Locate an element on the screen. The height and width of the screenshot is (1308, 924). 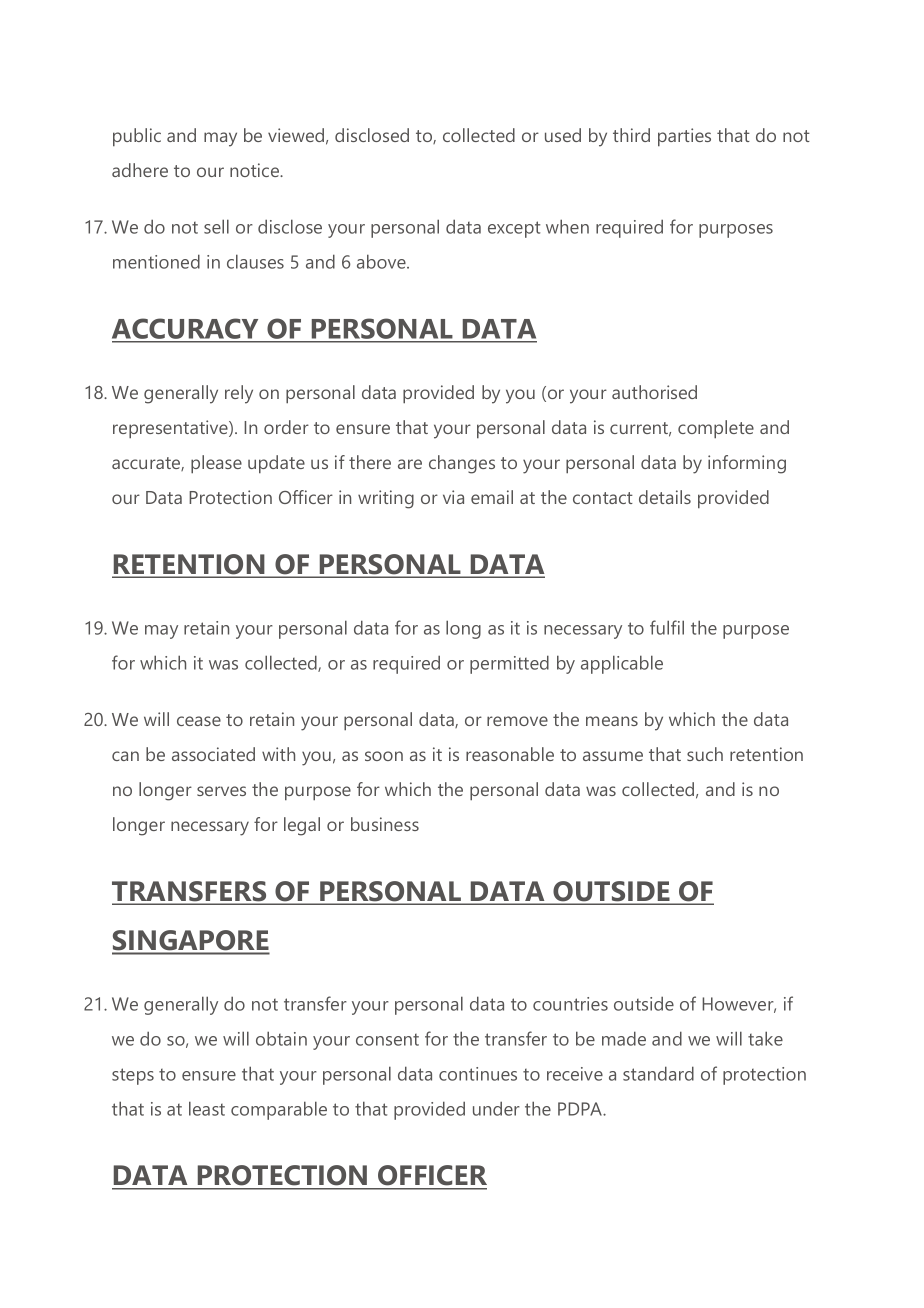
except is located at coordinates (514, 229).
